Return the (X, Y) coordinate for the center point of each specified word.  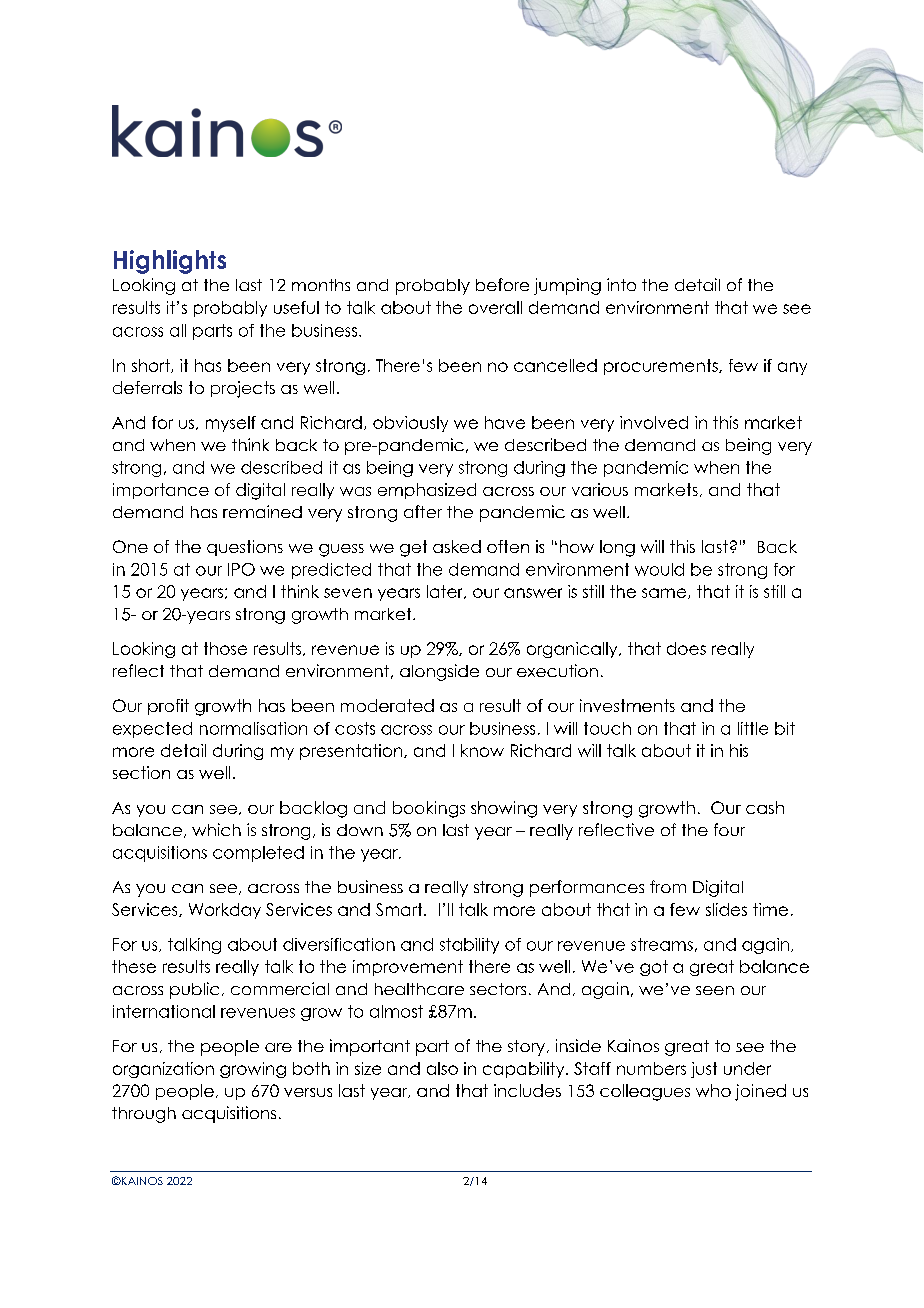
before (502, 284)
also (442, 1068)
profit (168, 707)
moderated (387, 705)
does (686, 648)
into (621, 284)
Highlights (170, 262)
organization (163, 1070)
